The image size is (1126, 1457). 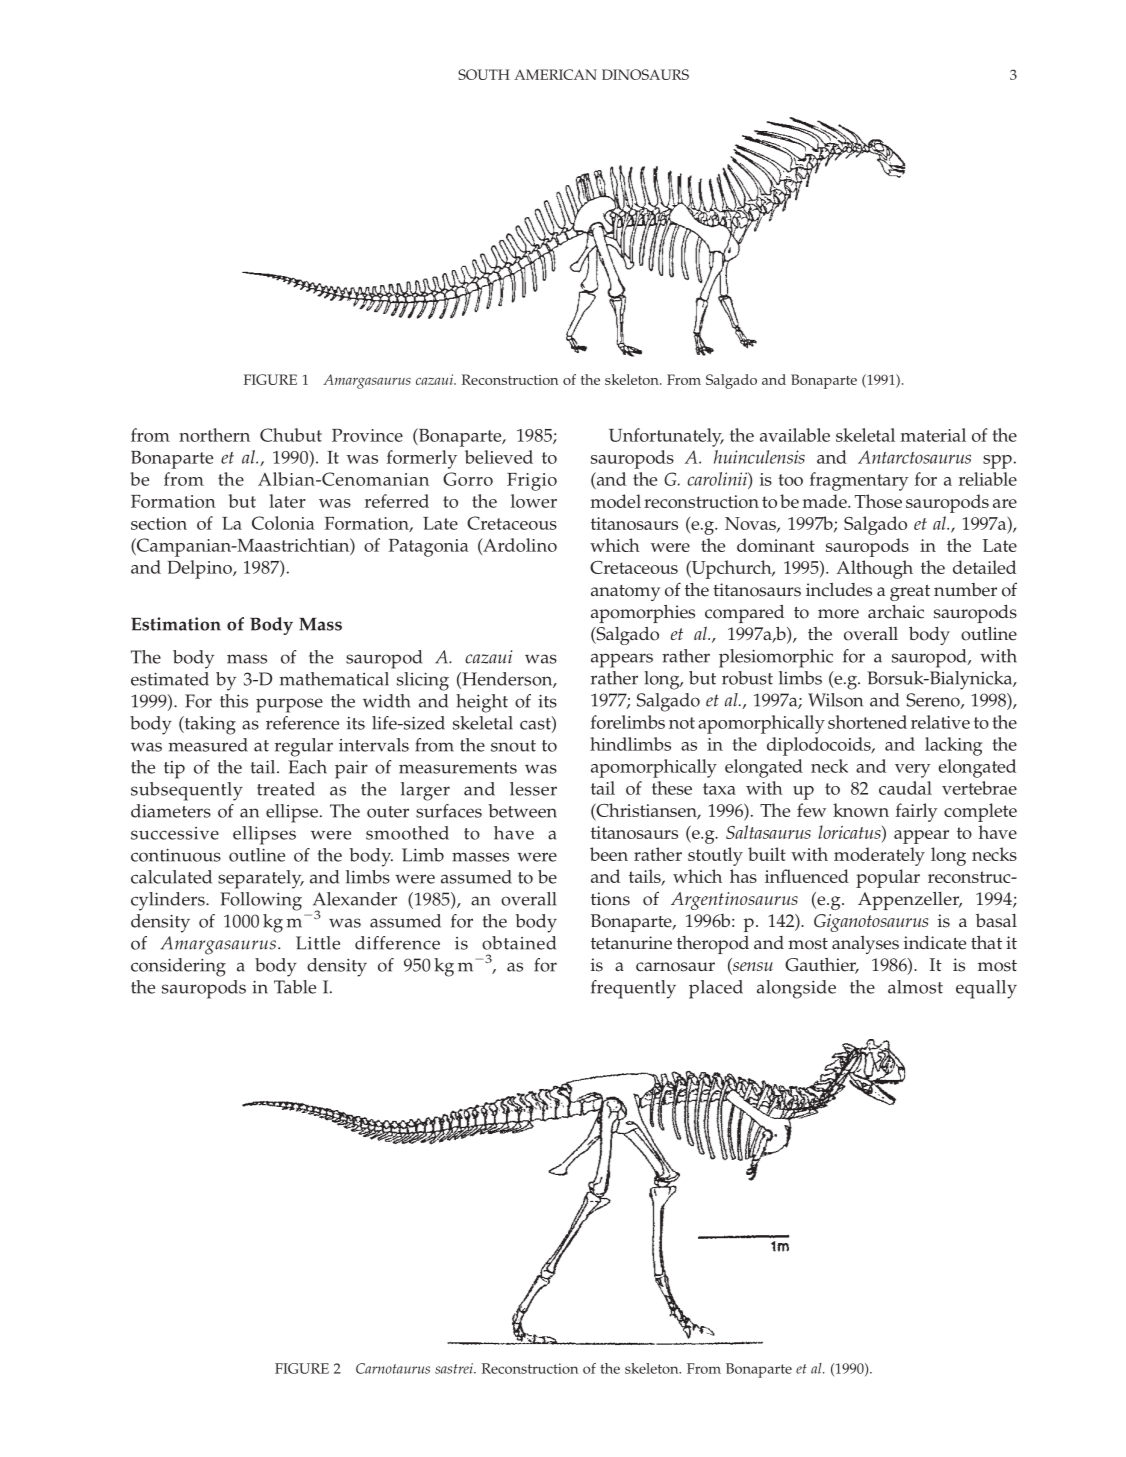 I want to click on AMERICAN, so click(x=555, y=74).
